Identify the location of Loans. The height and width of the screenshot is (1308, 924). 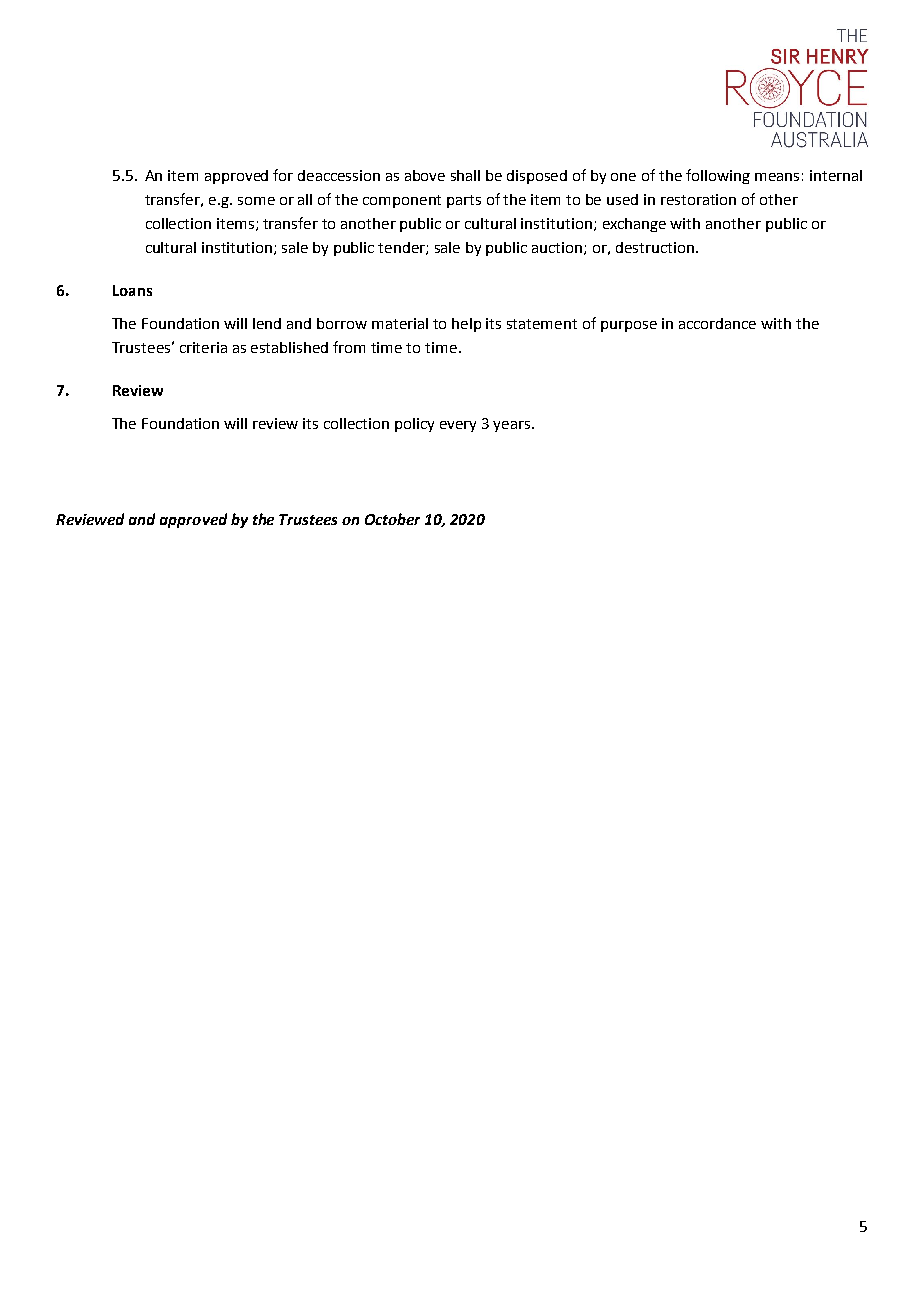
(132, 290).
